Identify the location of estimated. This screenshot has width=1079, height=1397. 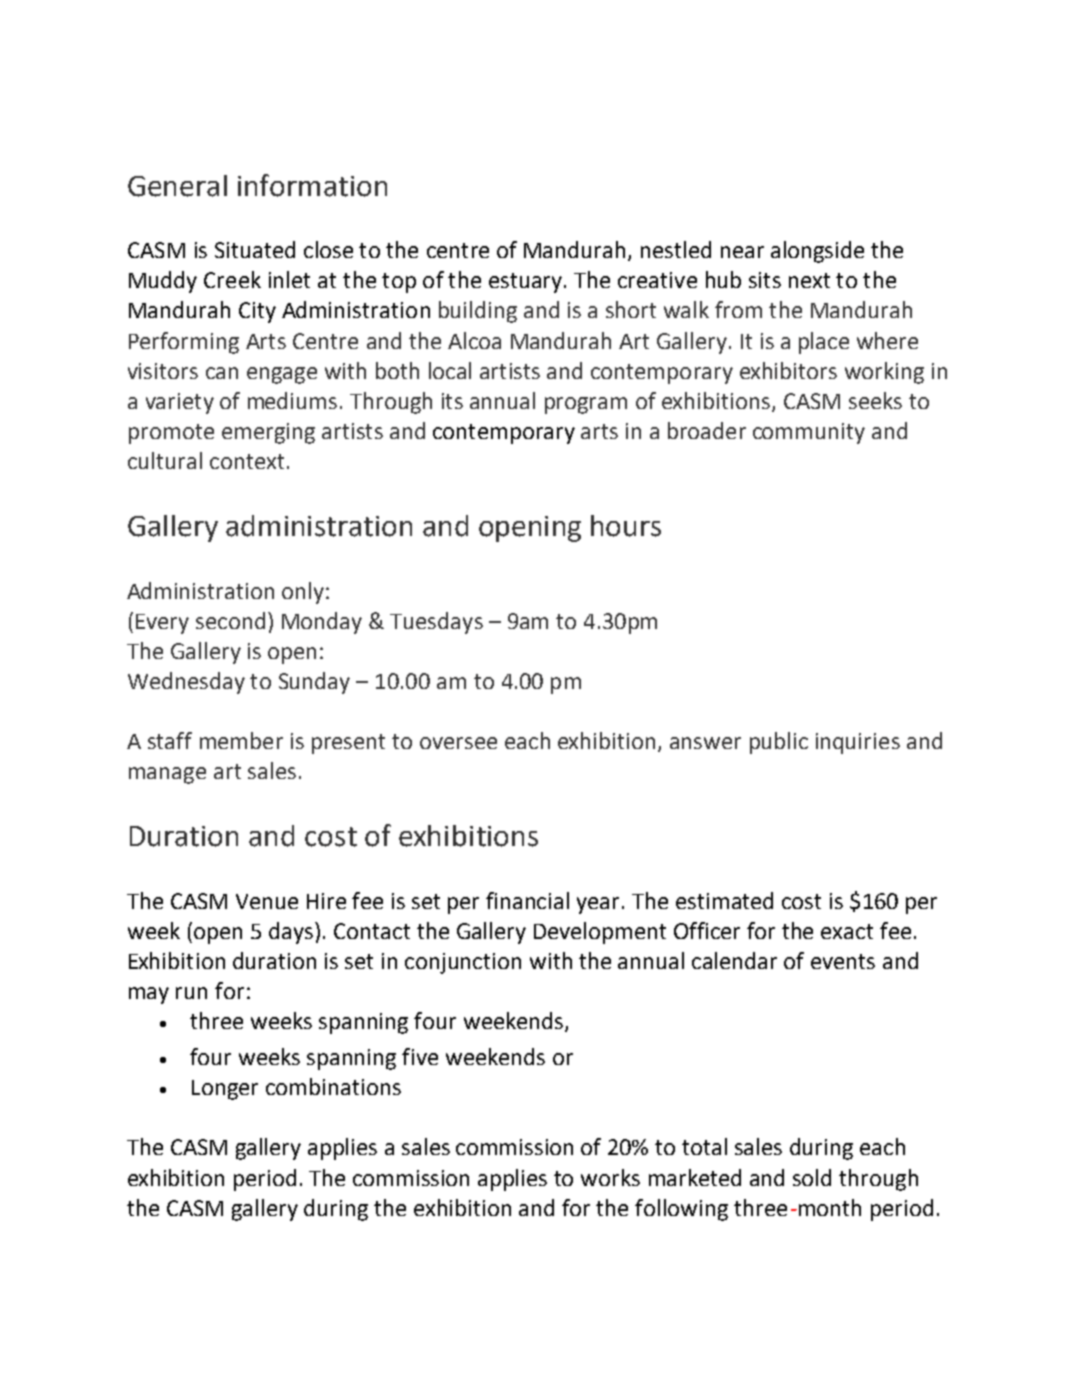
(724, 900).
